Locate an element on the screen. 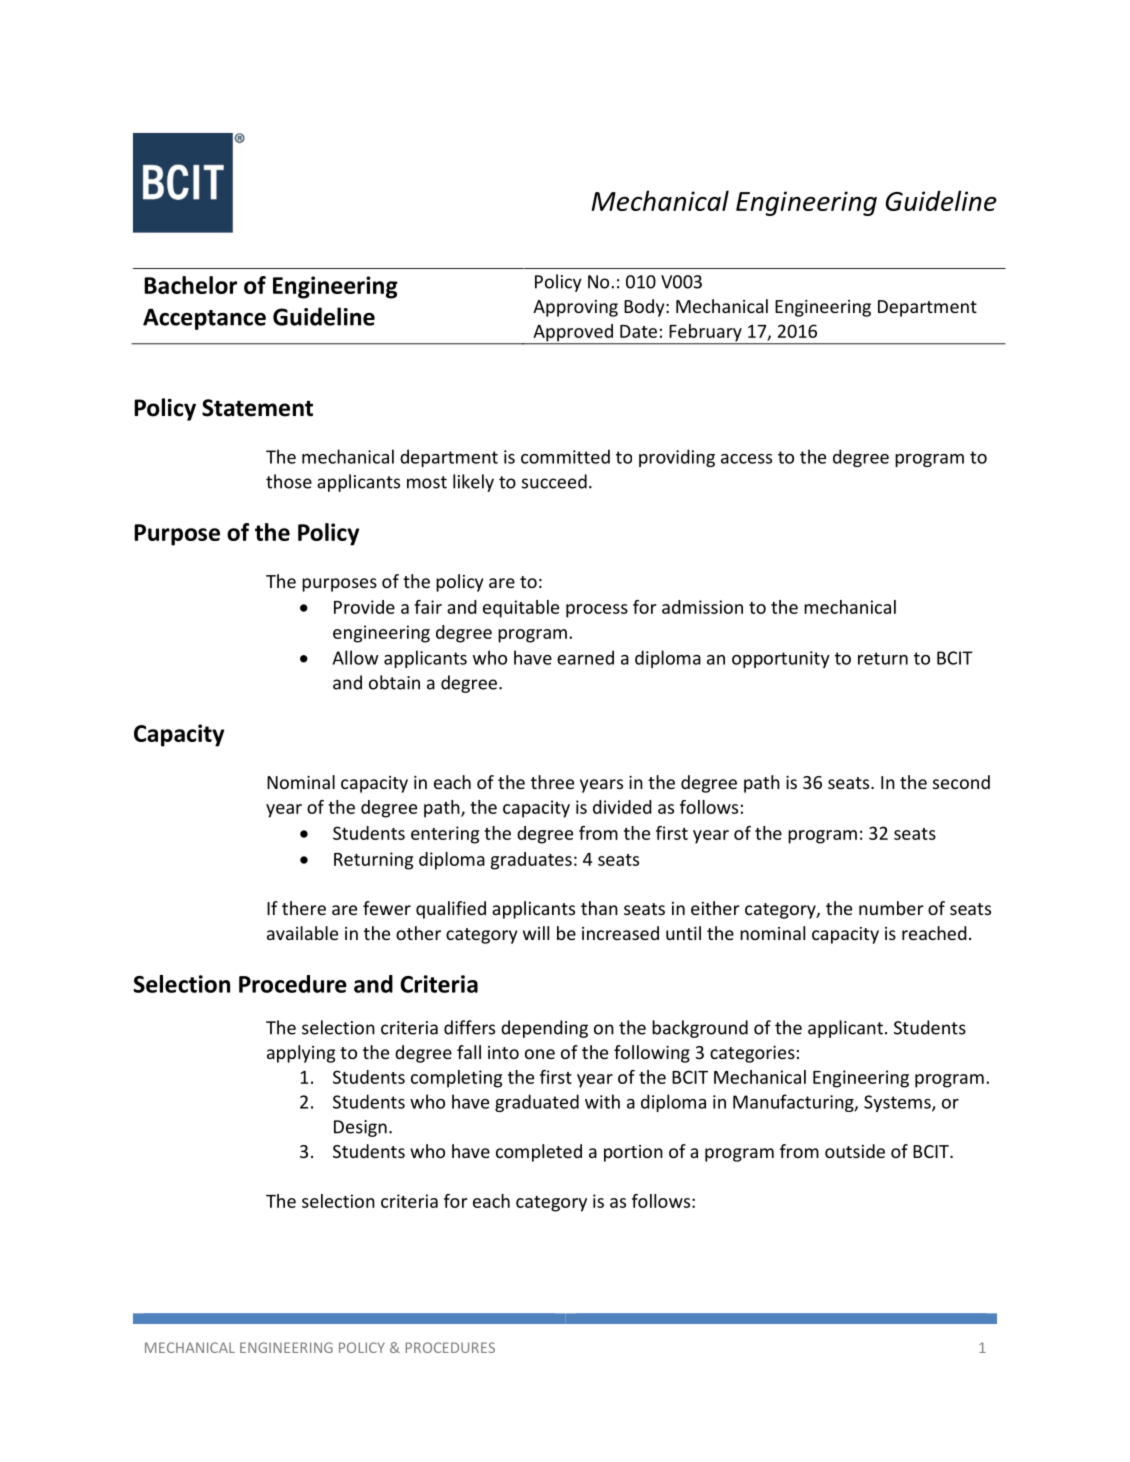  opportunity is located at coordinates (781, 659).
